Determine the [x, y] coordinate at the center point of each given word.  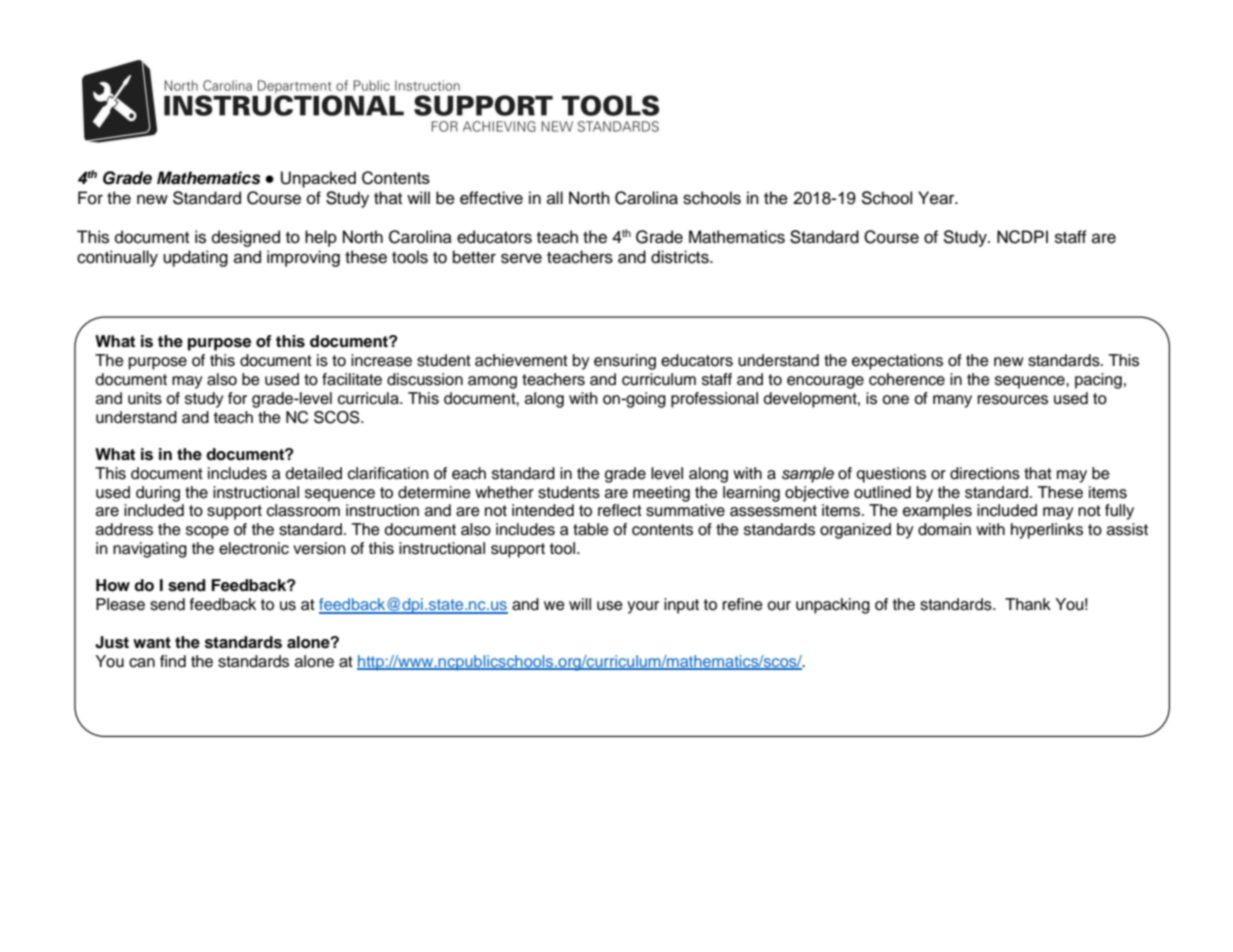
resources [1013, 400]
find [173, 661]
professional [714, 400]
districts [681, 257]
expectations [897, 362]
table [591, 529]
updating [195, 258]
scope [207, 532]
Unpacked [318, 179]
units [145, 398]
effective [491, 198]
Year [937, 198]
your [643, 607]
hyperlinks [1047, 531]
